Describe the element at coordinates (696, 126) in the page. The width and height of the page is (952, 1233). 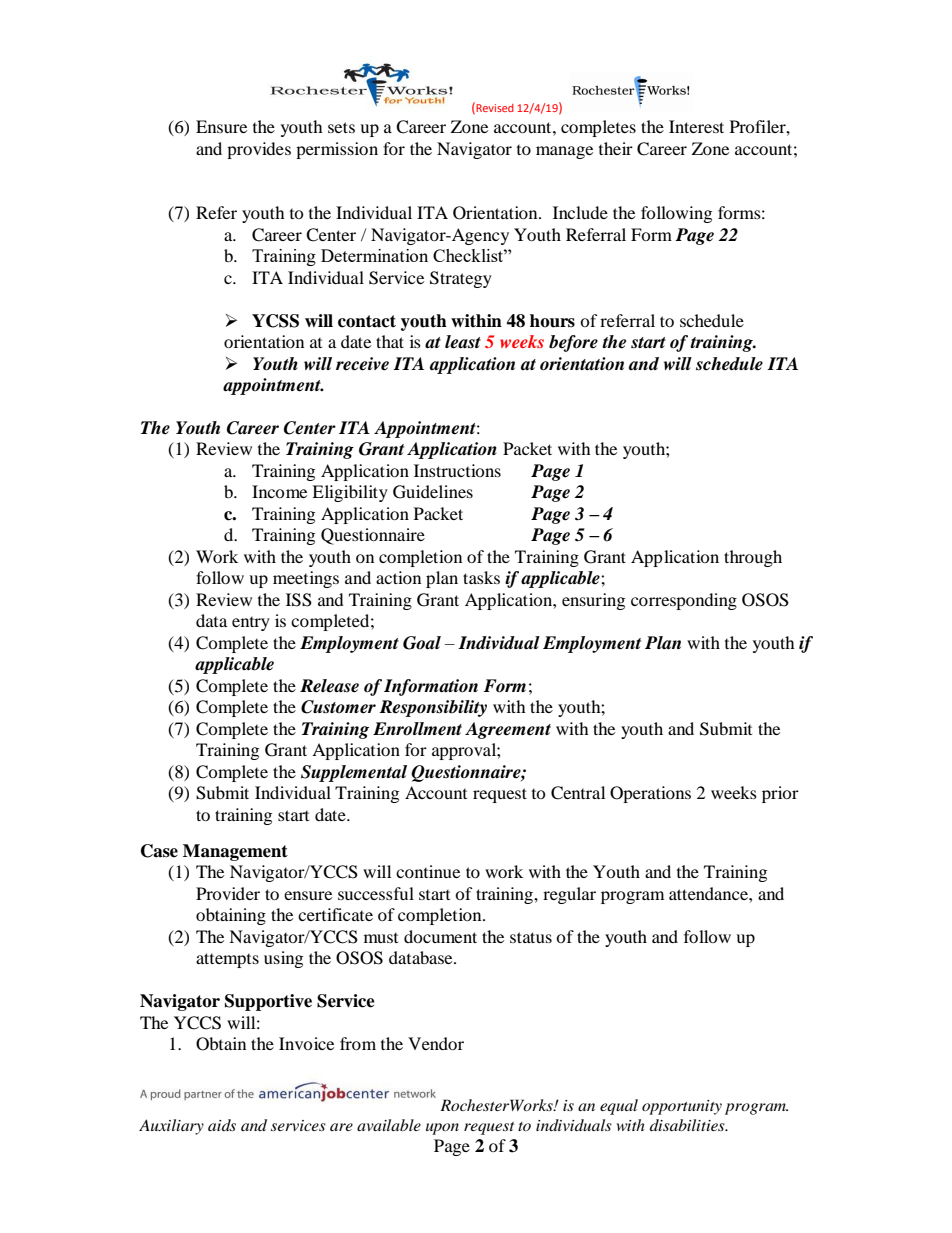
I see `Interest` at that location.
